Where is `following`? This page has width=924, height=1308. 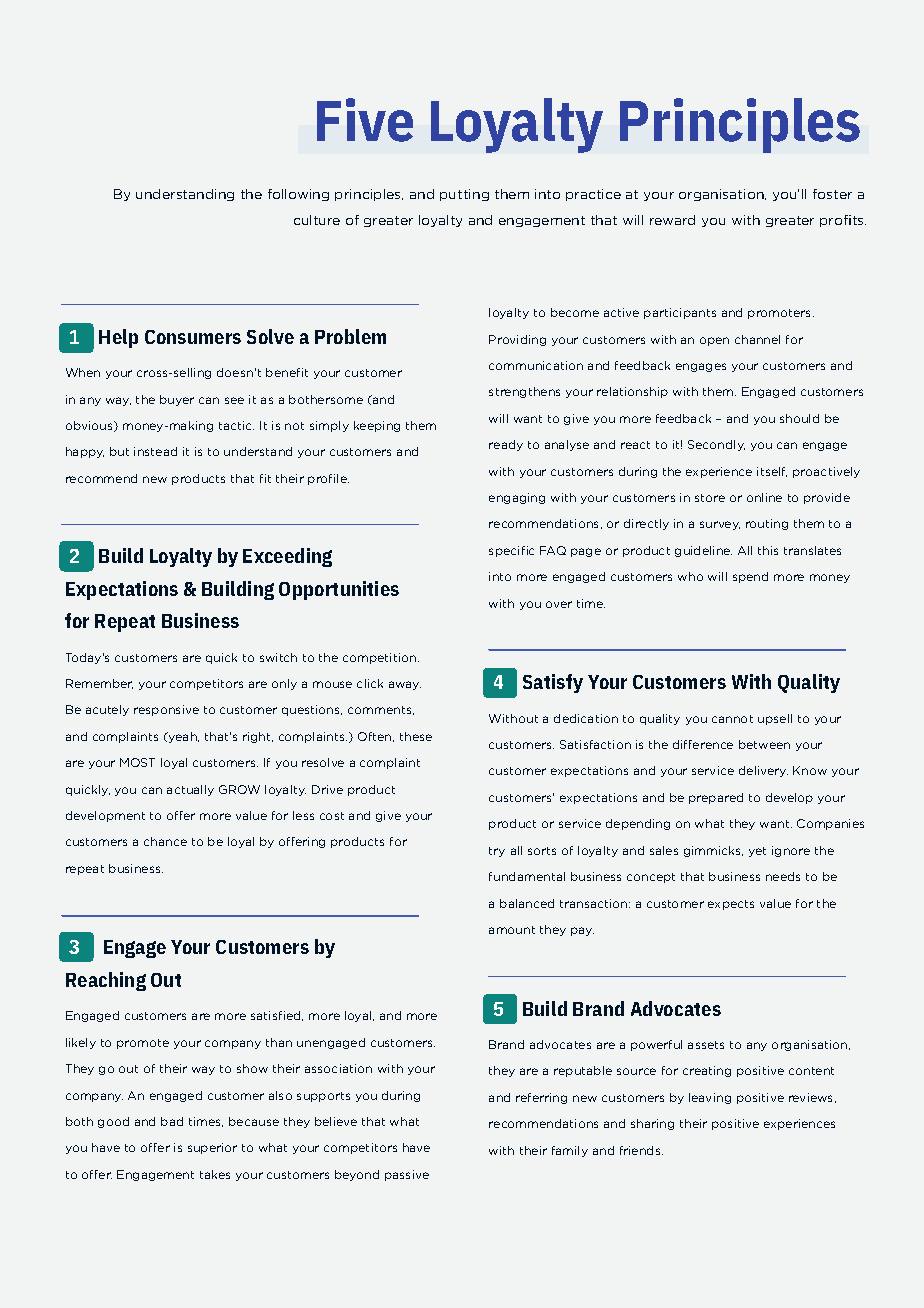
following is located at coordinates (298, 195).
